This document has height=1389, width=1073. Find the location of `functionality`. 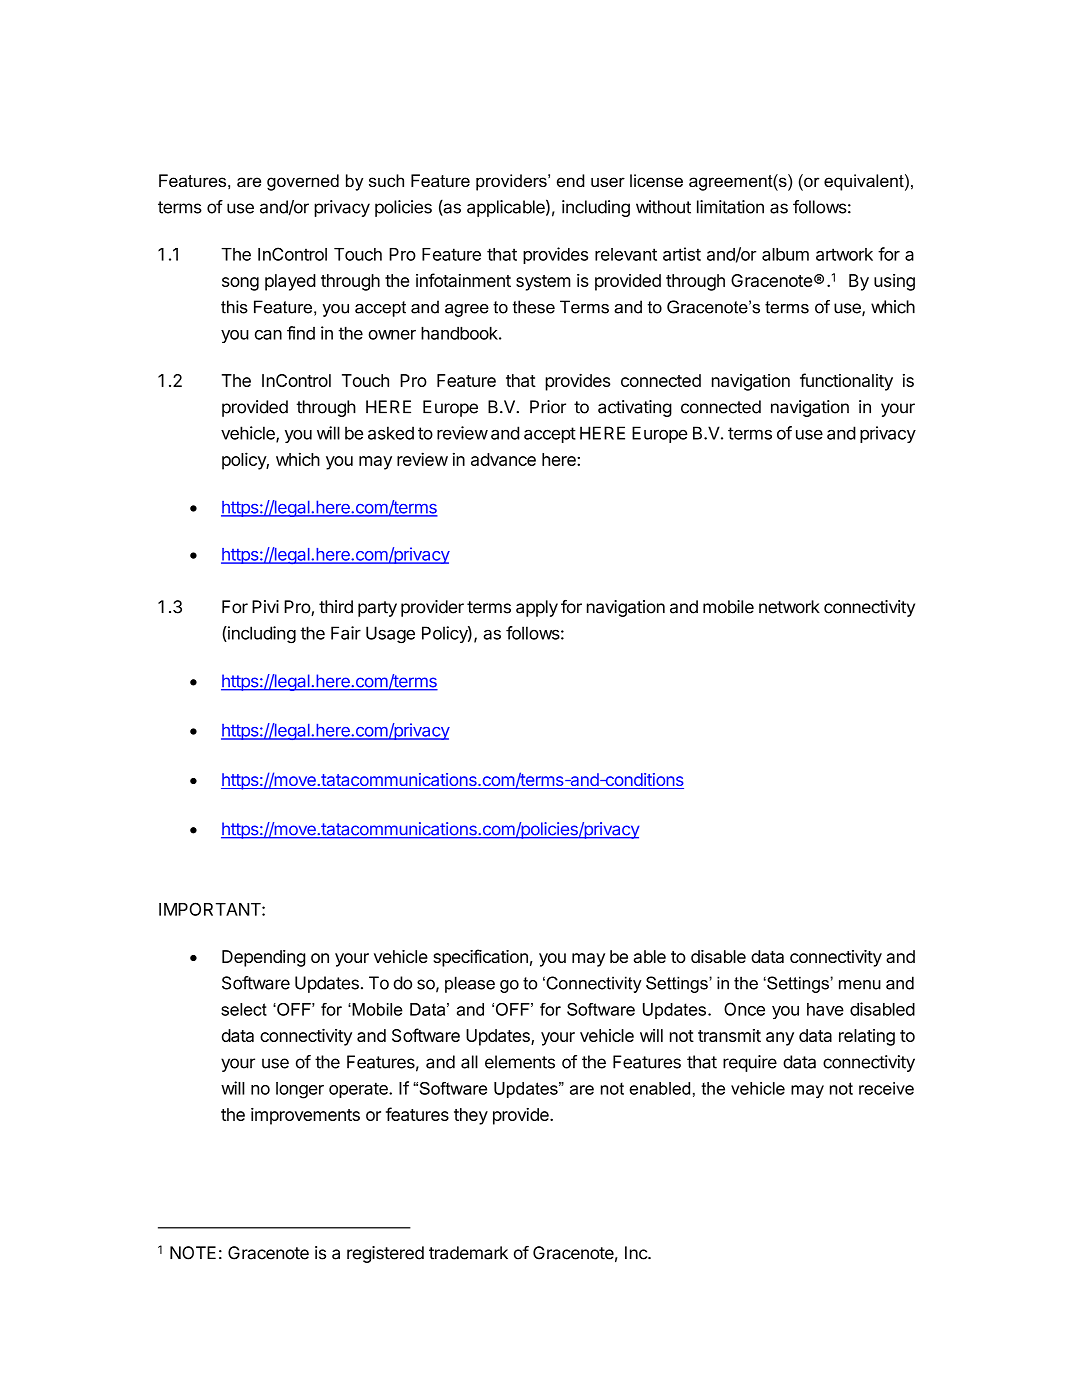

functionality is located at coordinates (846, 382).
